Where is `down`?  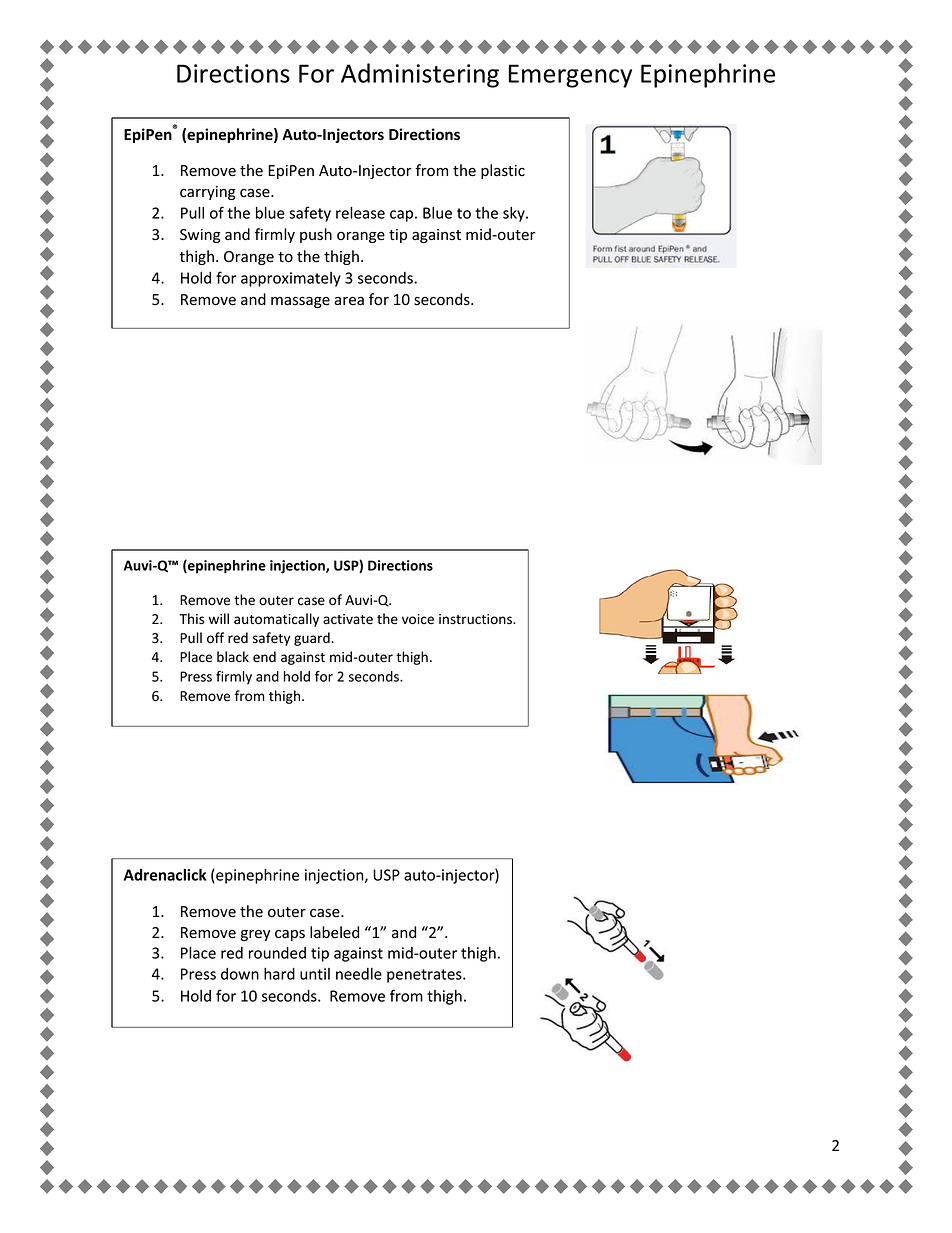 down is located at coordinates (240, 974).
